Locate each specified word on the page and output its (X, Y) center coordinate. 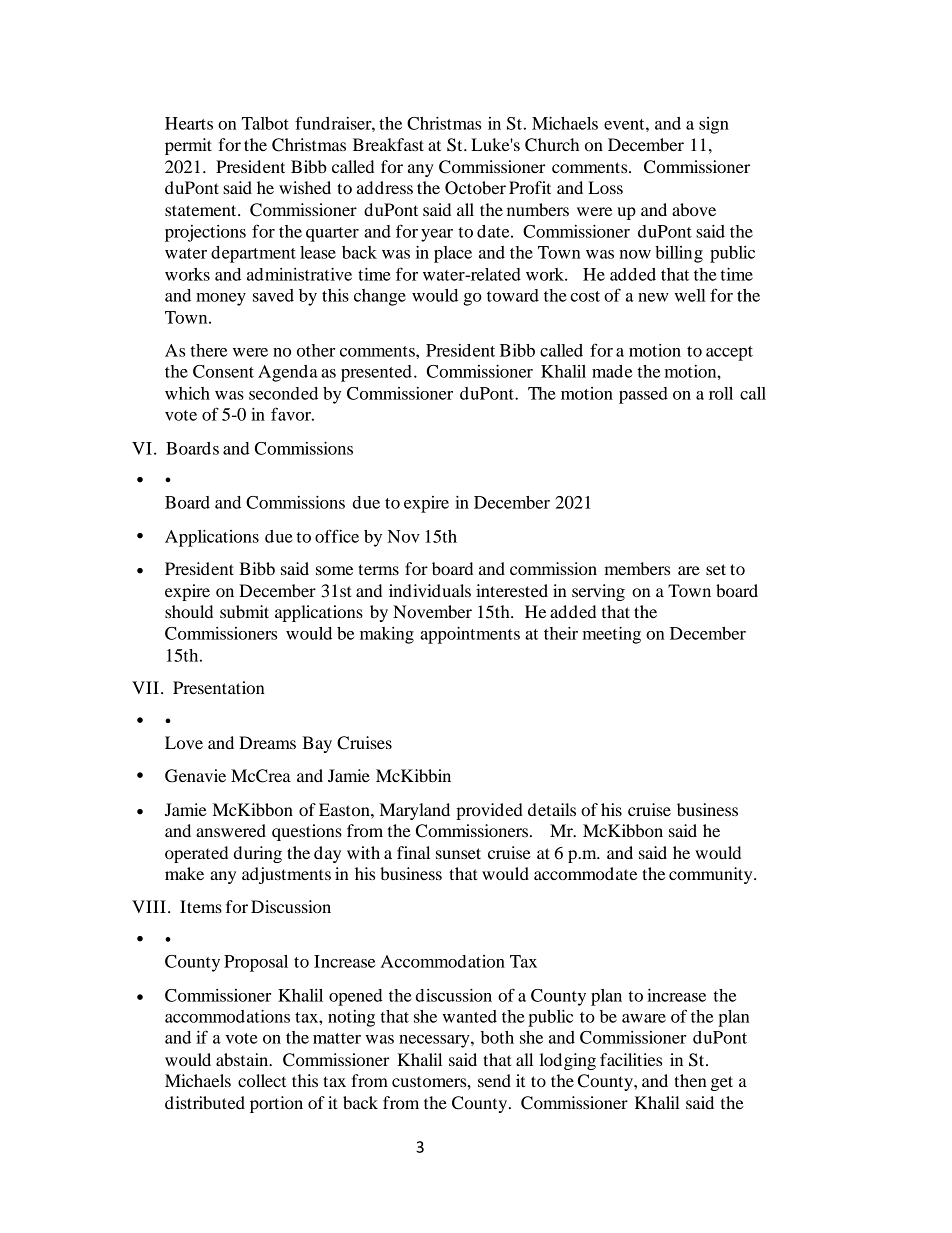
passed (643, 395)
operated (196, 854)
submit (244, 611)
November (432, 611)
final (413, 852)
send (494, 1080)
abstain (243, 1059)
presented (376, 373)
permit (188, 146)
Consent (223, 371)
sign (714, 125)
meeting (612, 635)
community (712, 875)
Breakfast (388, 144)
